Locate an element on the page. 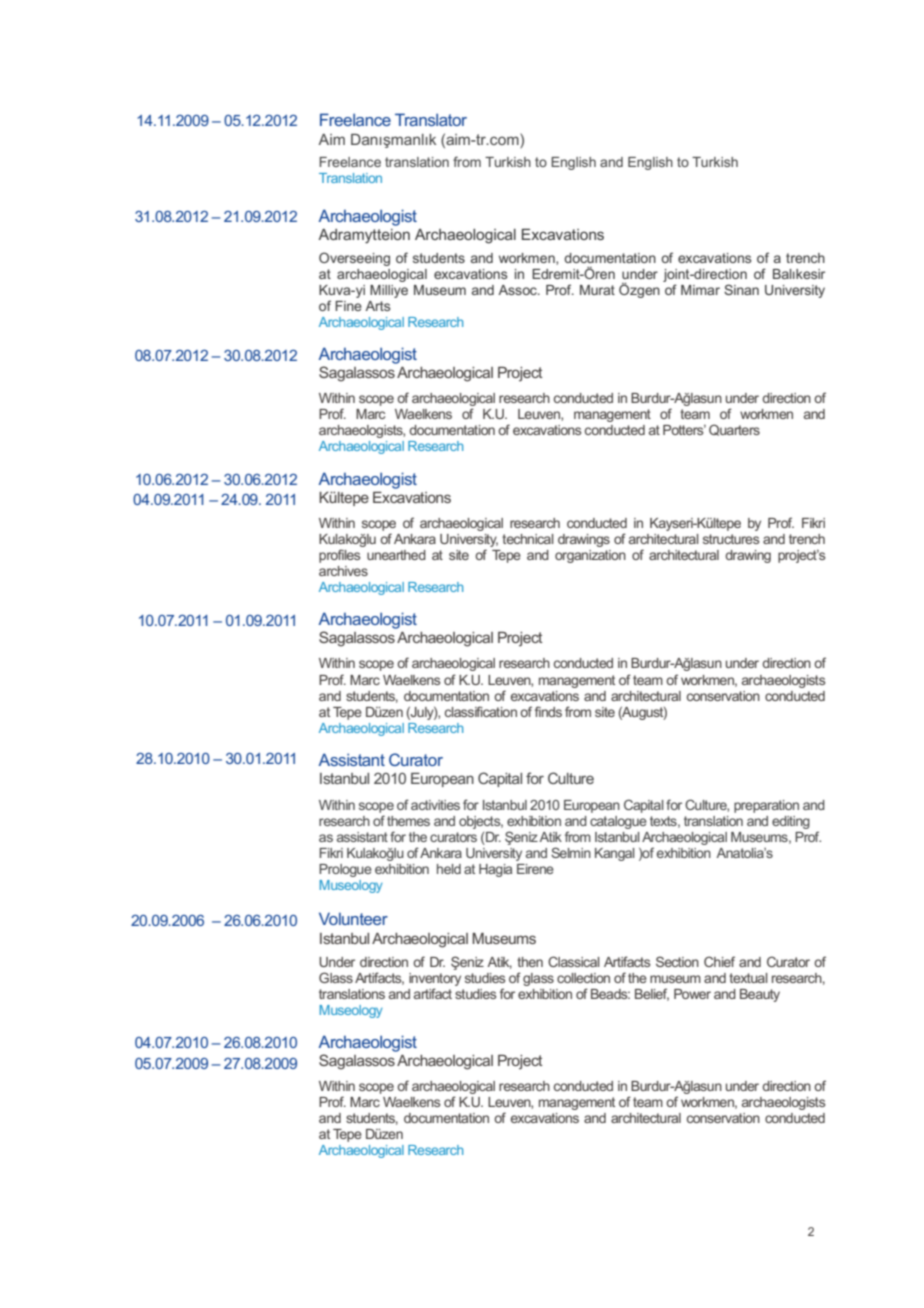 This document has width=924, height=1308. organization is located at coordinates (590, 556).
